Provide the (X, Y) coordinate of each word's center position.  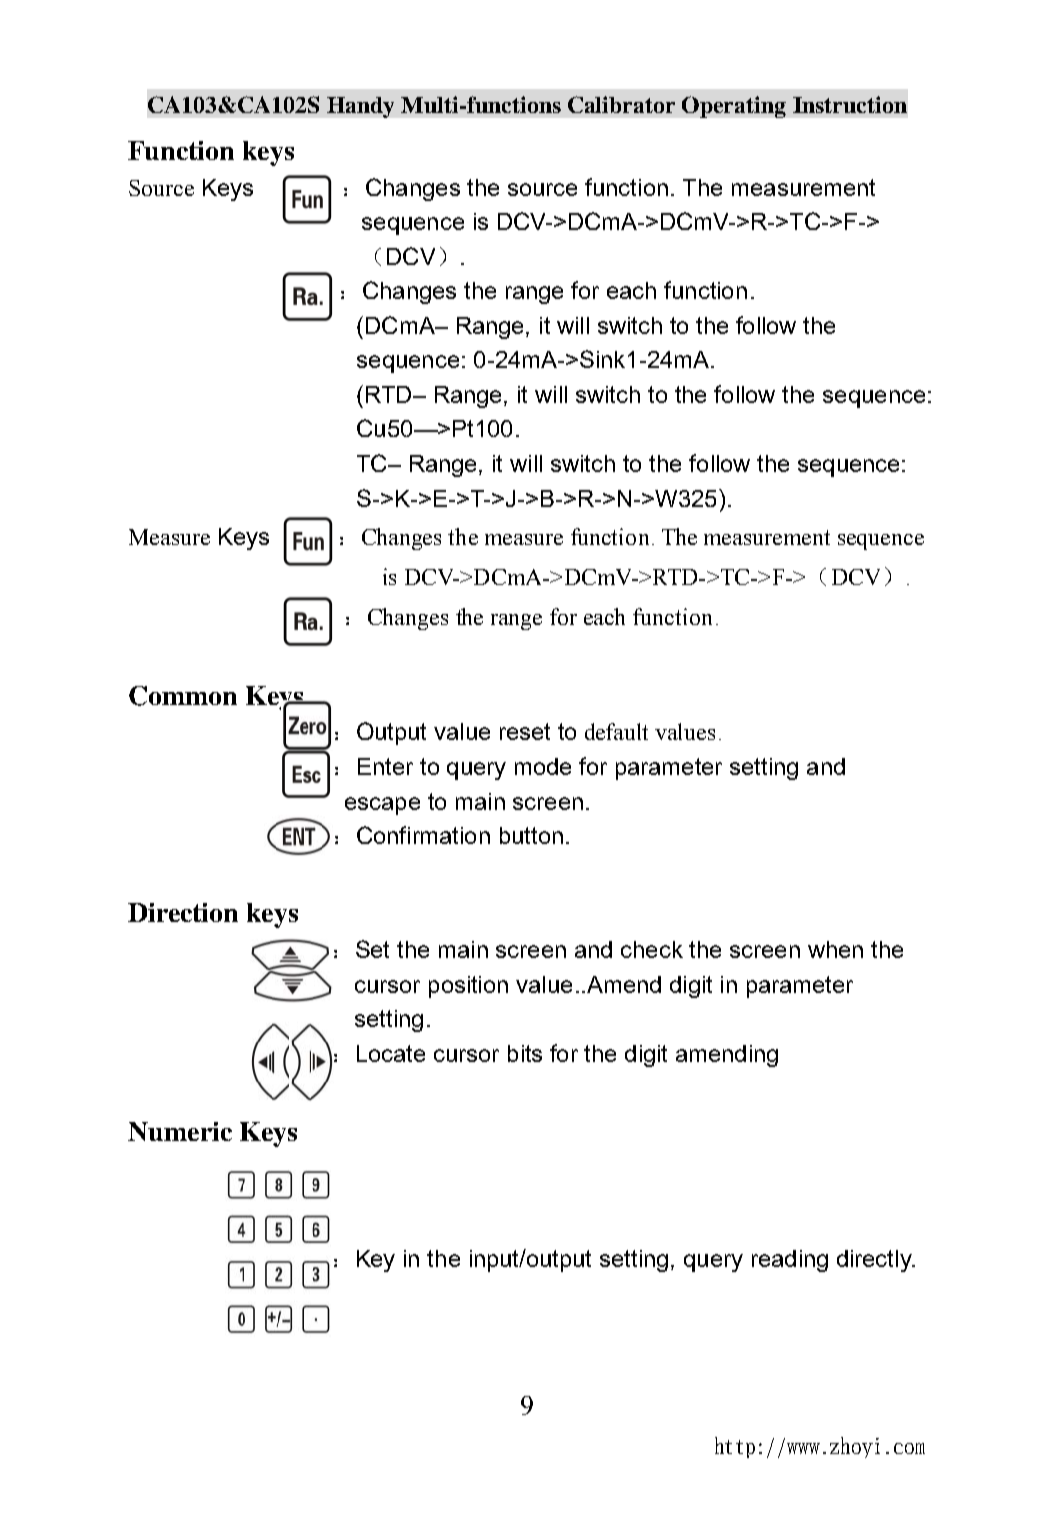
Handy (360, 107)
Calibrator (621, 104)
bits (525, 1053)
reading (790, 1261)
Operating (734, 107)
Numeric (180, 1131)
